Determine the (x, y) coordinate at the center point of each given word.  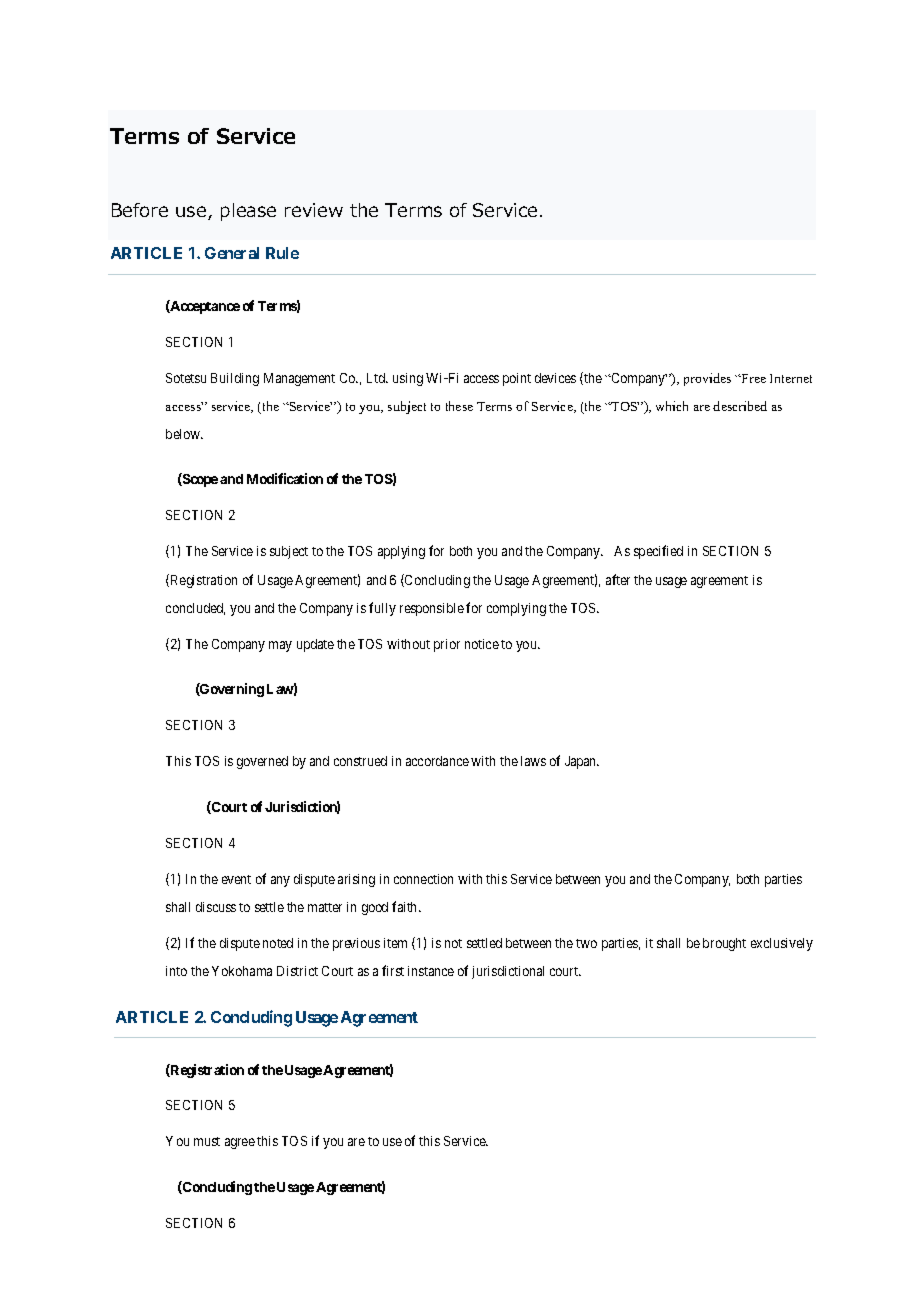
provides (707, 379)
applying (401, 552)
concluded (195, 609)
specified (658, 552)
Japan (582, 762)
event (236, 879)
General (232, 253)
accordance (437, 761)
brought (724, 944)
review (314, 210)
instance (431, 971)
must (207, 1141)
